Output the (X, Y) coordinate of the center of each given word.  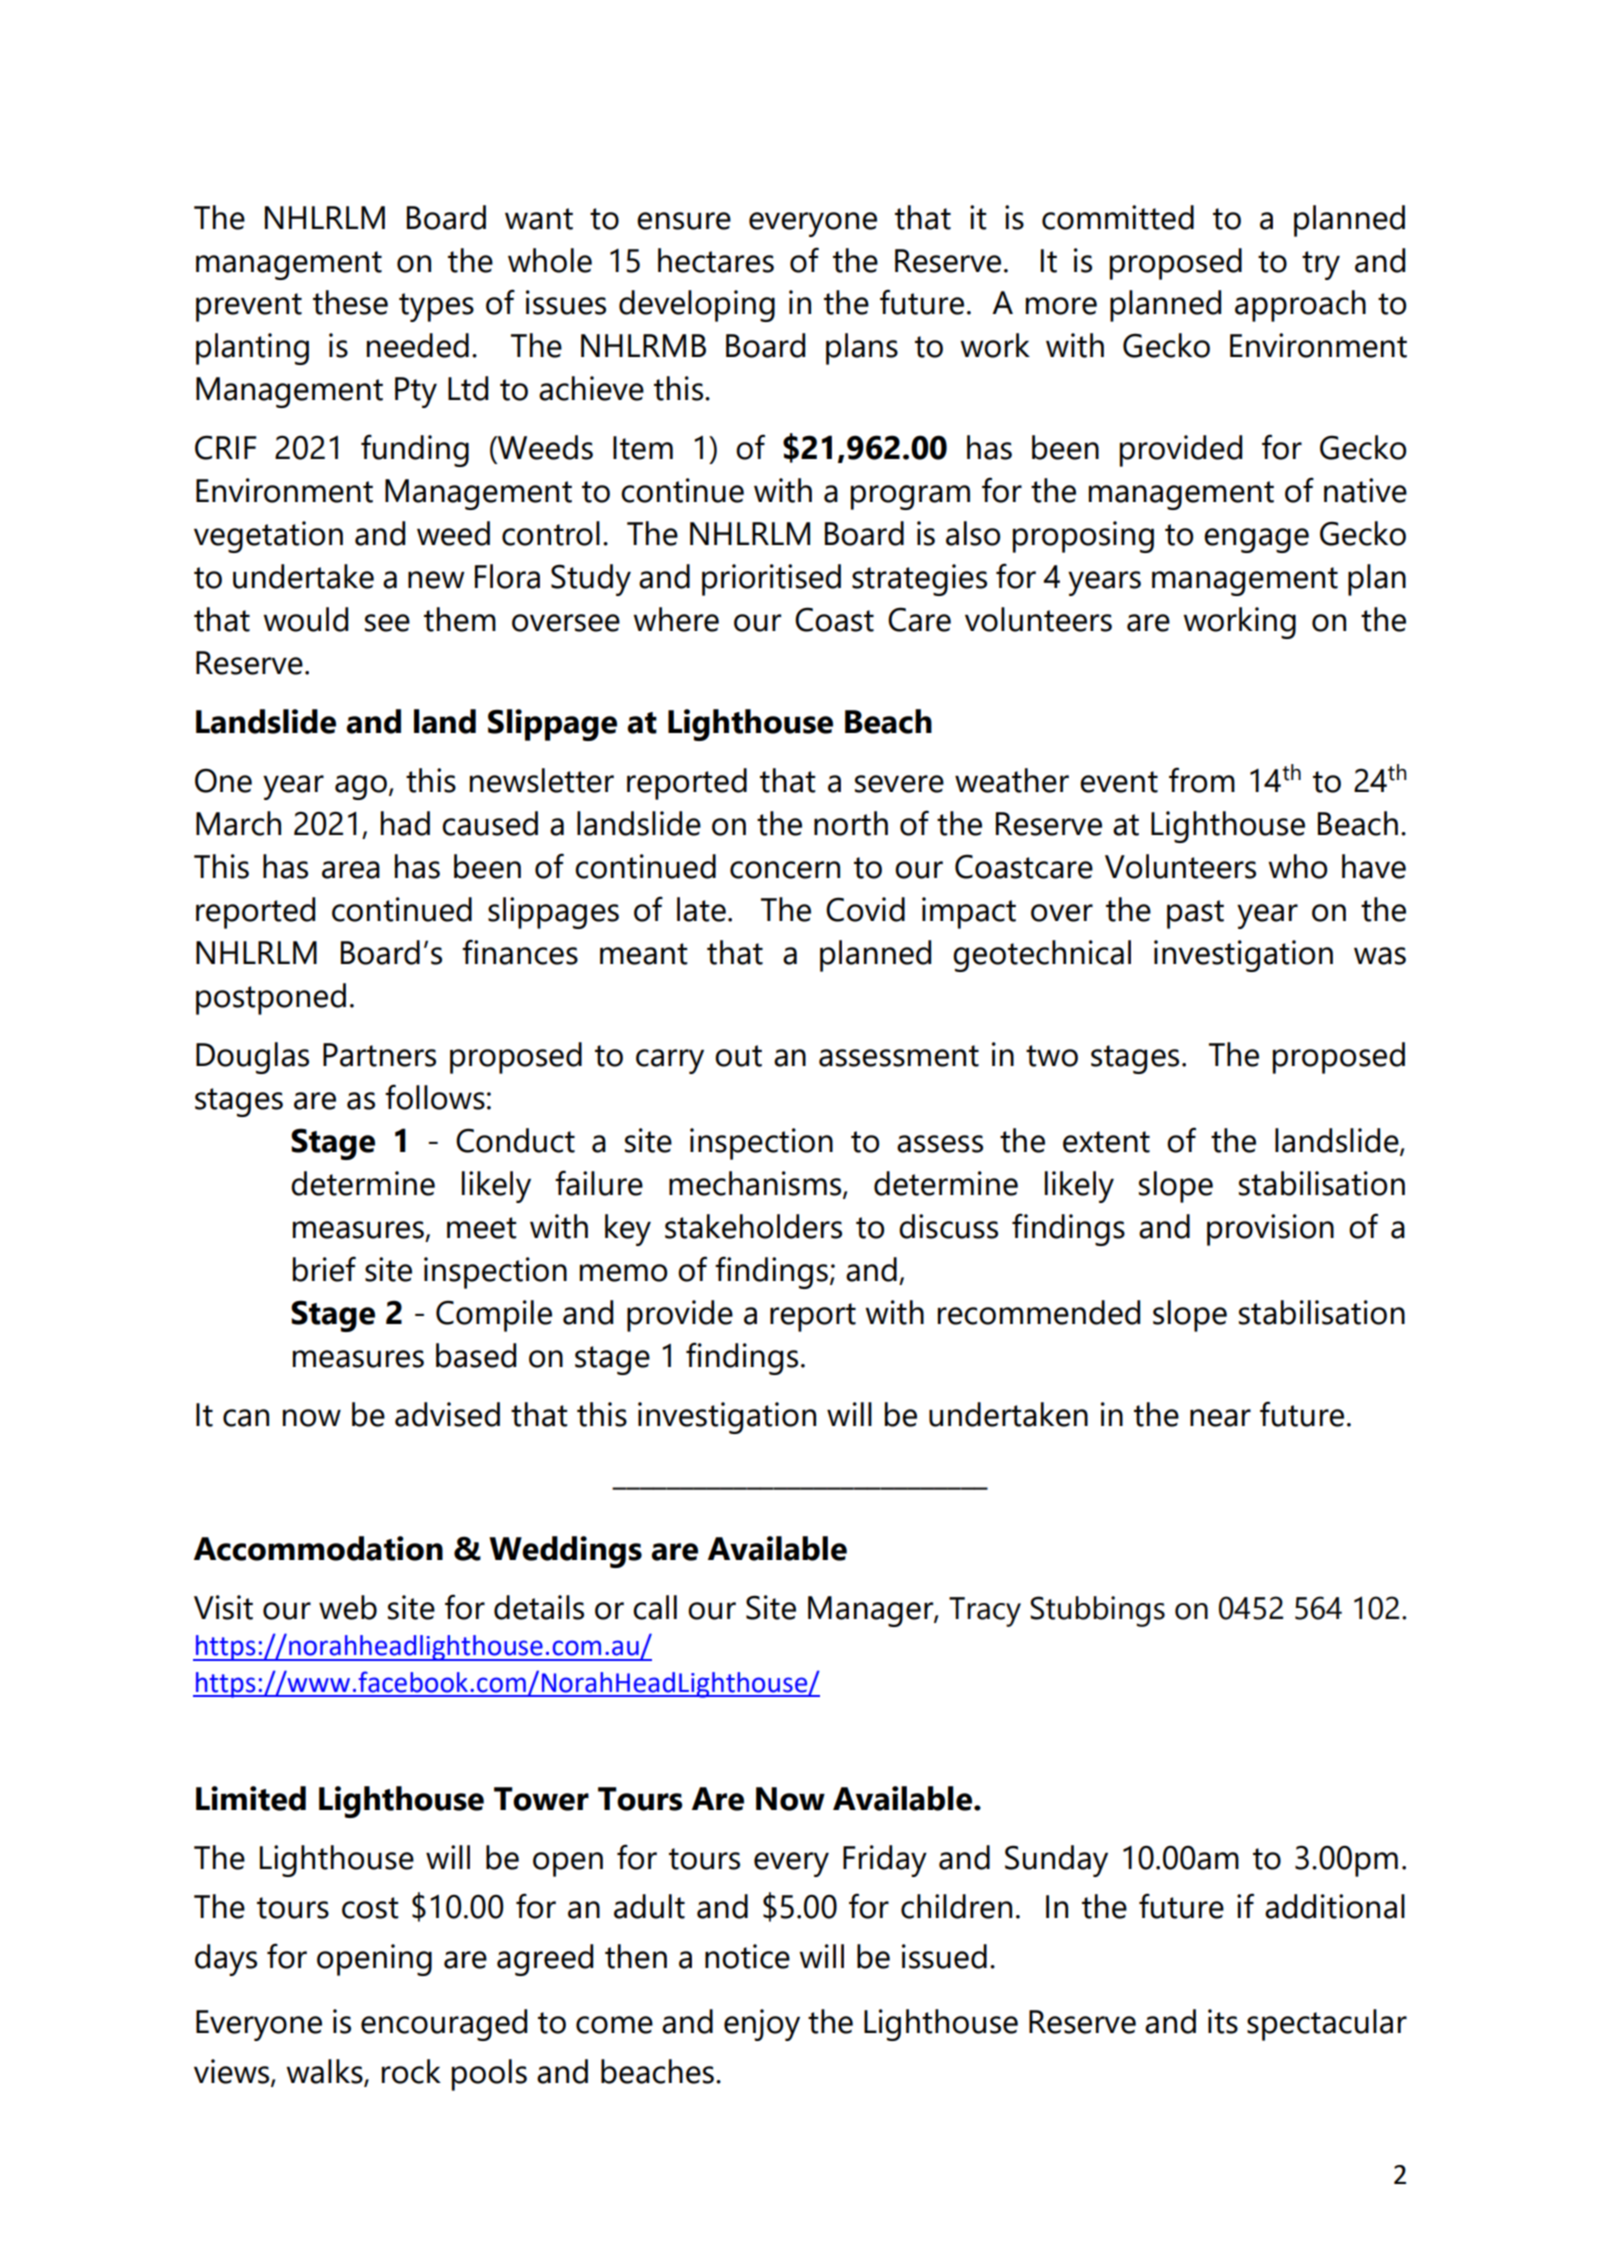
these (350, 302)
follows (435, 1097)
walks (325, 2072)
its (1223, 2021)
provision (1270, 1230)
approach (1300, 306)
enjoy (762, 2025)
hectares (716, 260)
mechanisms (756, 1184)
